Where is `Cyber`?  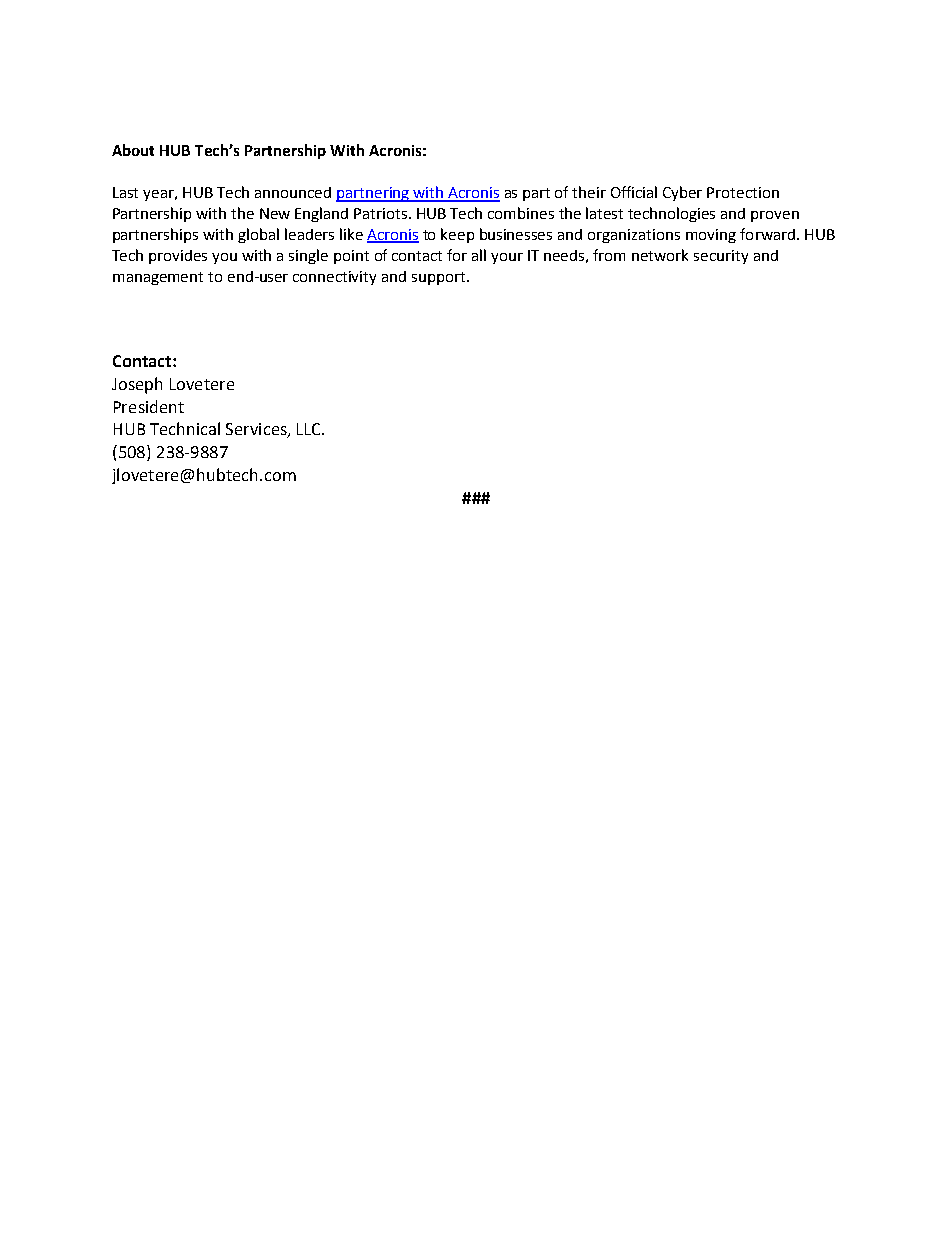 Cyber is located at coordinates (682, 193).
